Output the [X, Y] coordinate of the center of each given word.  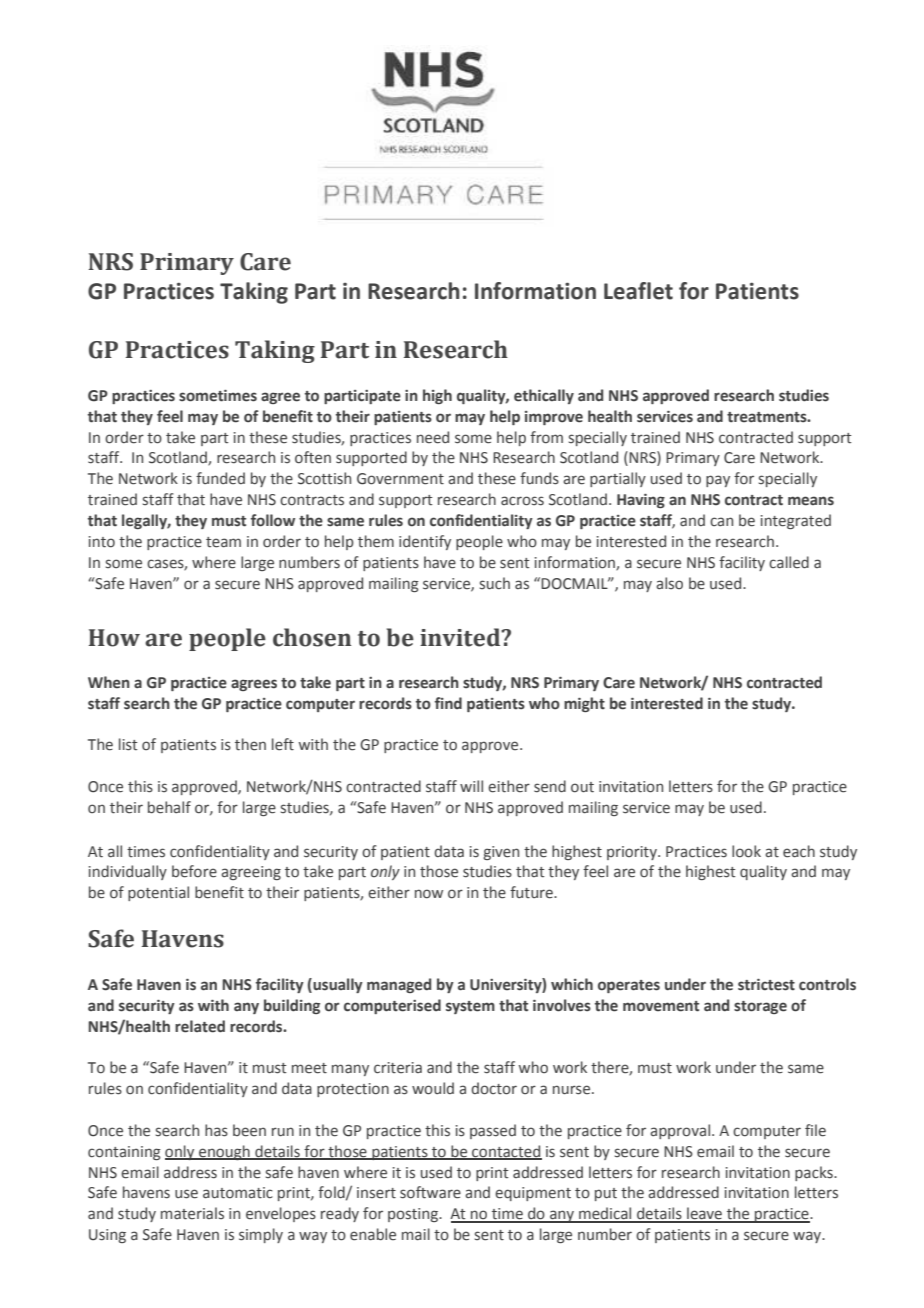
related [200, 1026]
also [669, 583]
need [433, 437]
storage [760, 1007]
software [430, 1192]
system [470, 1007]
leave [704, 1214]
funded [220, 478]
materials [192, 1213]
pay [718, 481]
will [471, 786]
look [746, 851]
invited [461, 637]
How [114, 638]
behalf [169, 807]
